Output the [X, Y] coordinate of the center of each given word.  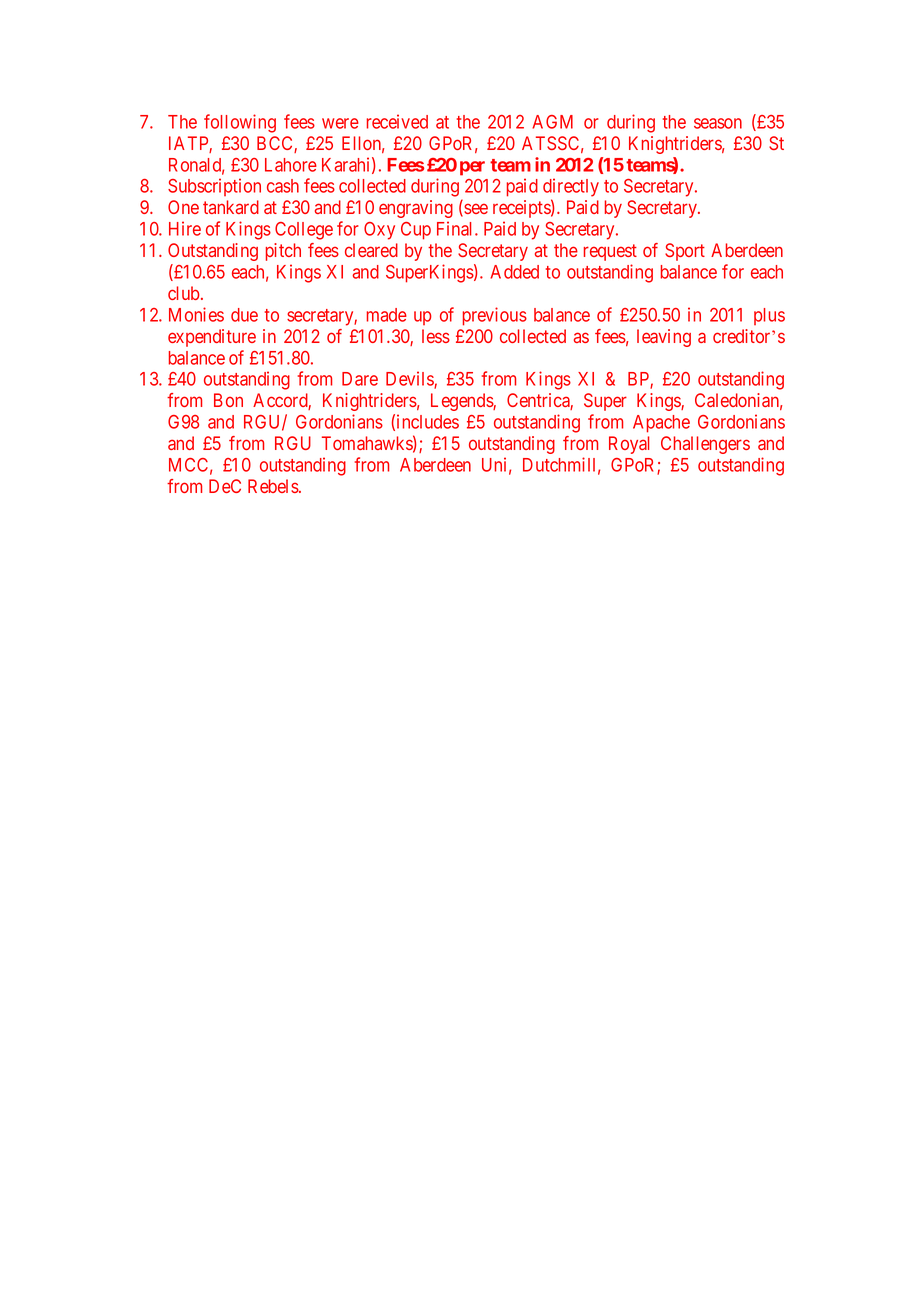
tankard [231, 207]
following [240, 123]
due [244, 315]
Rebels [273, 486]
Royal [629, 445]
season [718, 123]
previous [495, 316]
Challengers [705, 445]
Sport [685, 252]
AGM [552, 122]
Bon [228, 400]
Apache [661, 424]
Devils [410, 380]
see [475, 210]
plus [769, 316]
